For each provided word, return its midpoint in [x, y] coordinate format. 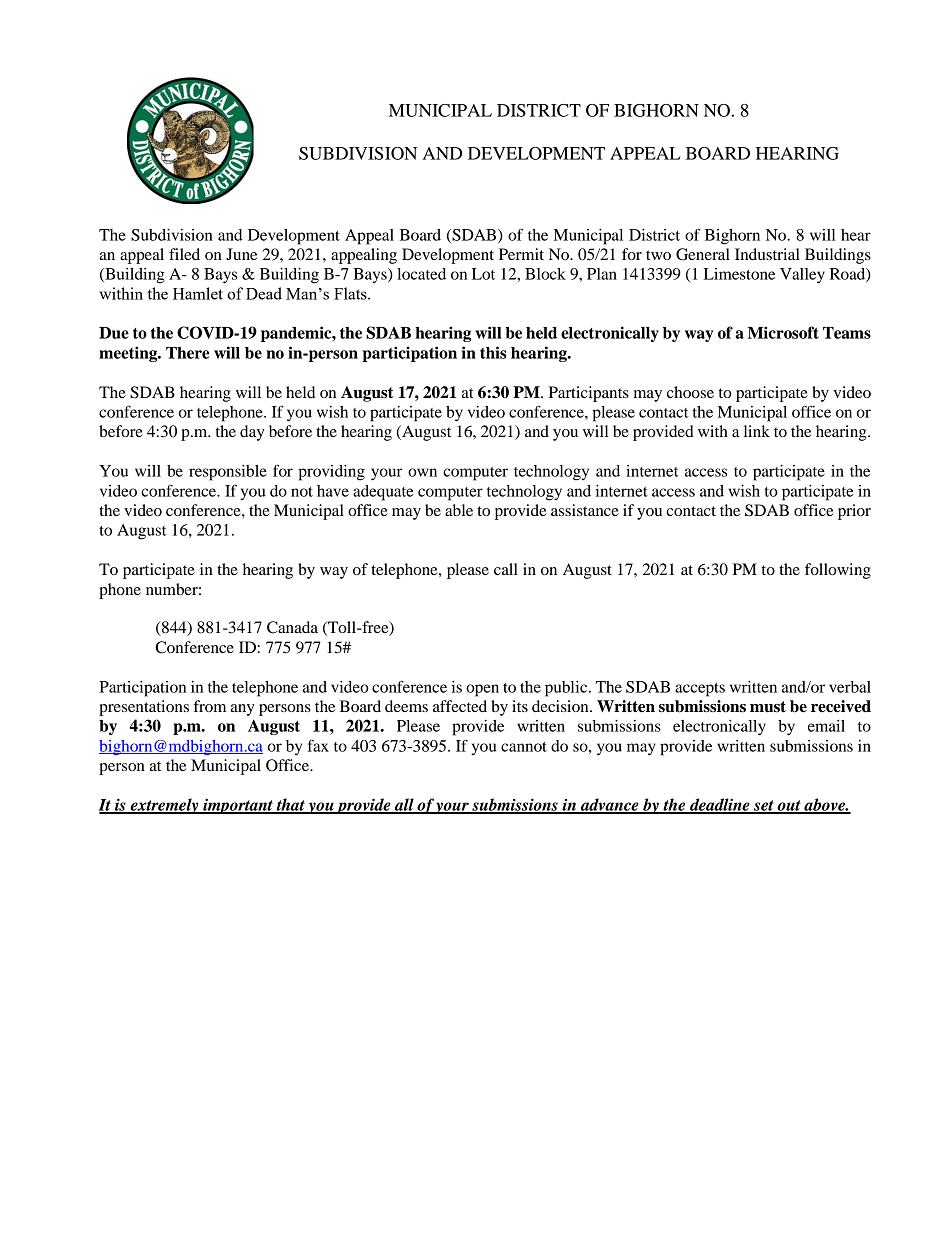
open [482, 690]
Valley [802, 276]
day [252, 433]
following [838, 571]
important [238, 806]
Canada [292, 627]
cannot [524, 747]
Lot [483, 274]
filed [184, 254]
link [757, 431]
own [422, 472]
